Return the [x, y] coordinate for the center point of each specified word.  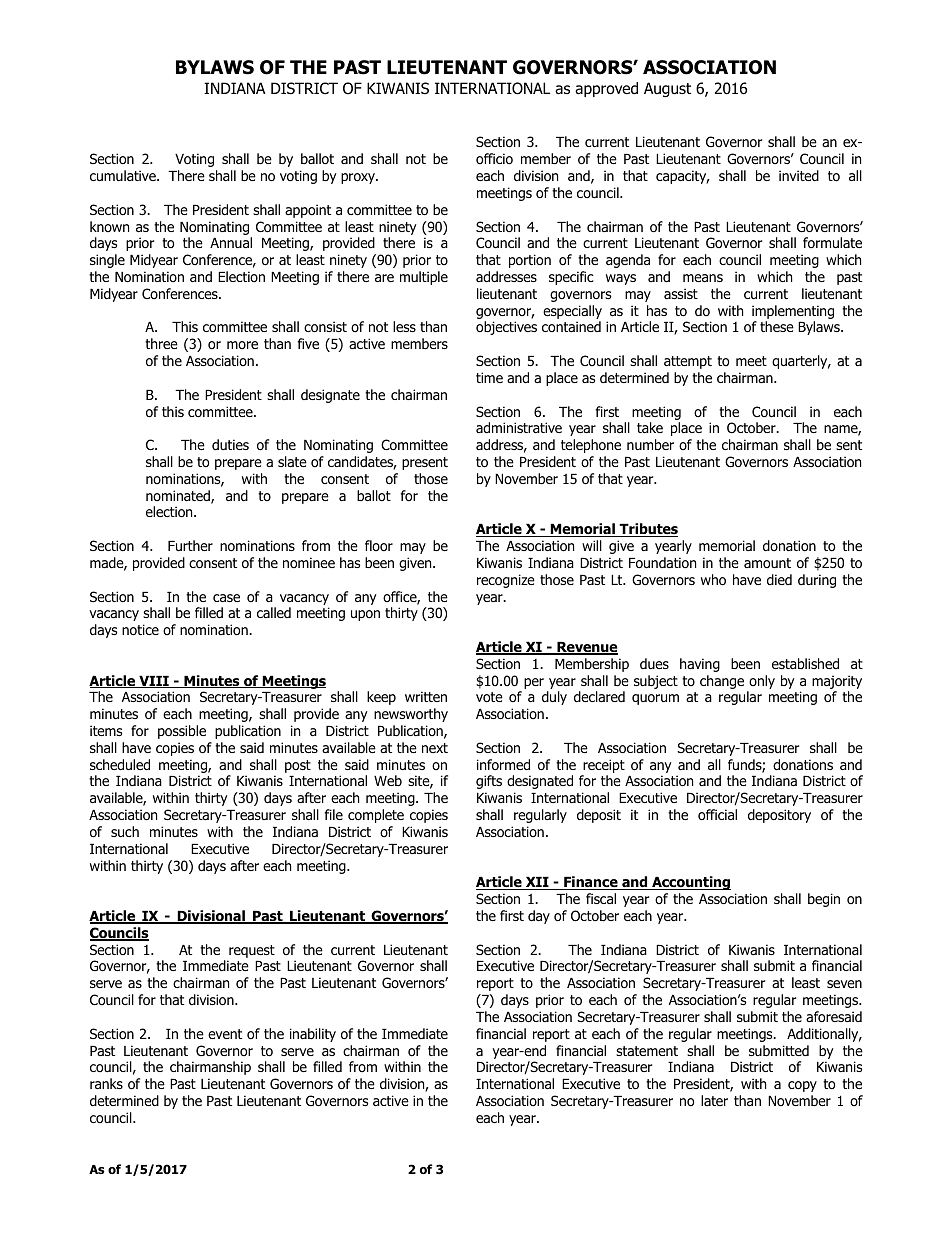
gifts [489, 782]
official [717, 814]
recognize [506, 581]
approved [606, 89]
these [777, 326]
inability [313, 1035]
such [125, 831]
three [161, 343]
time [489, 377]
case [226, 598]
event [225, 1034]
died [779, 579]
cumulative [124, 175]
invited [799, 175]
